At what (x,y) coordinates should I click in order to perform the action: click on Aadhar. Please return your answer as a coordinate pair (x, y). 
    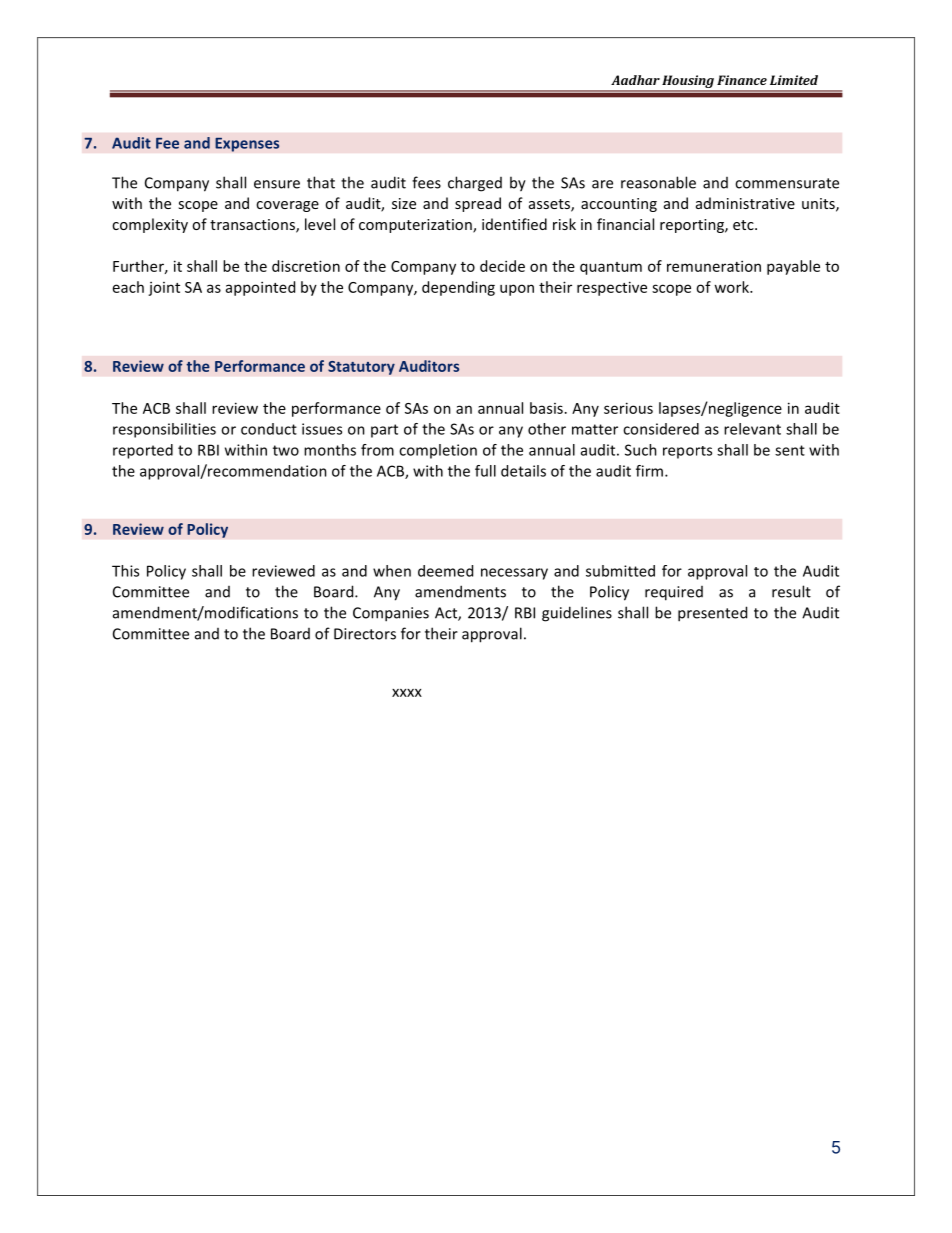
    Looking at the image, I should click on (635, 80).
